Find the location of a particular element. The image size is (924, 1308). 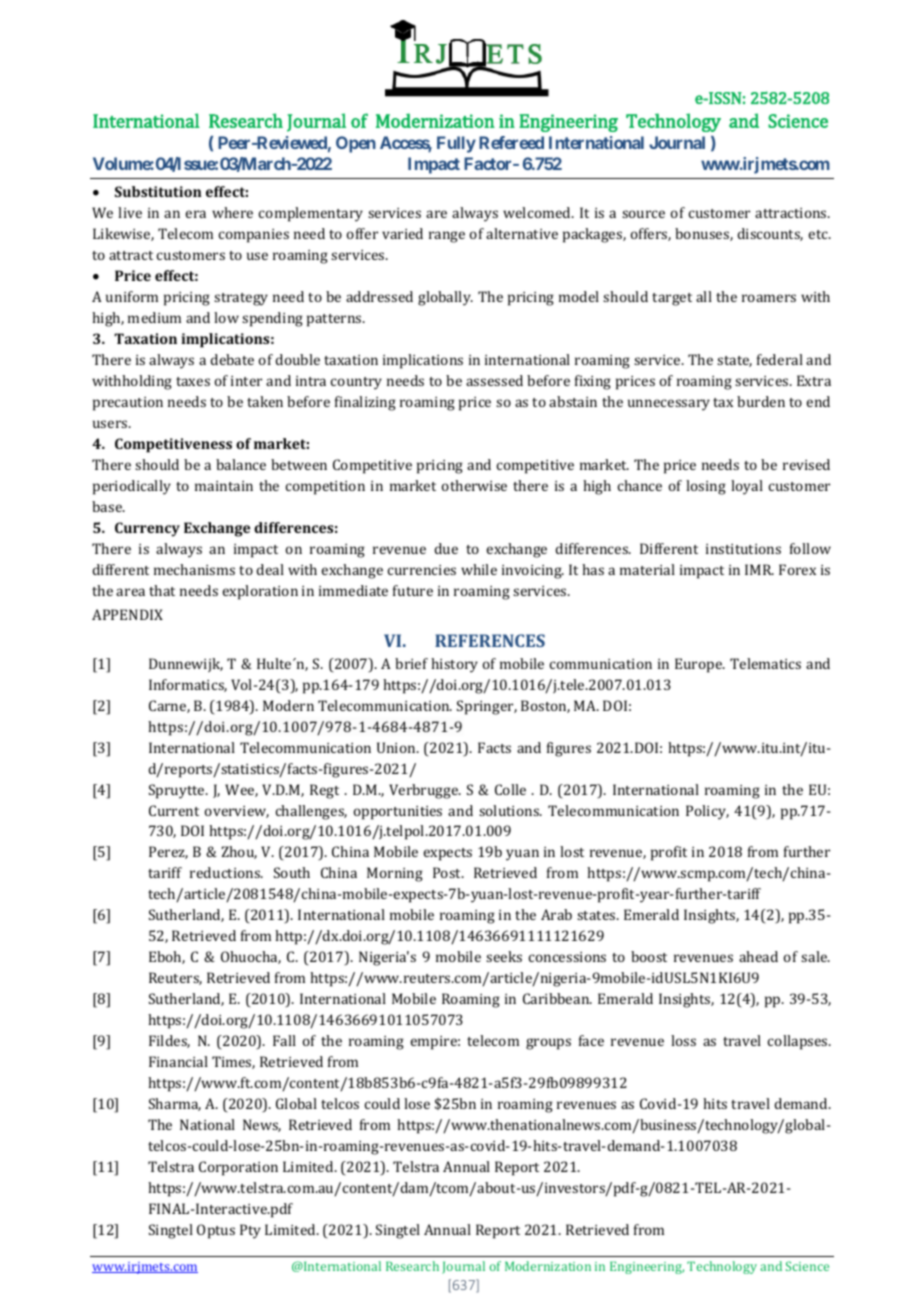

Fully is located at coordinates (456, 144).
